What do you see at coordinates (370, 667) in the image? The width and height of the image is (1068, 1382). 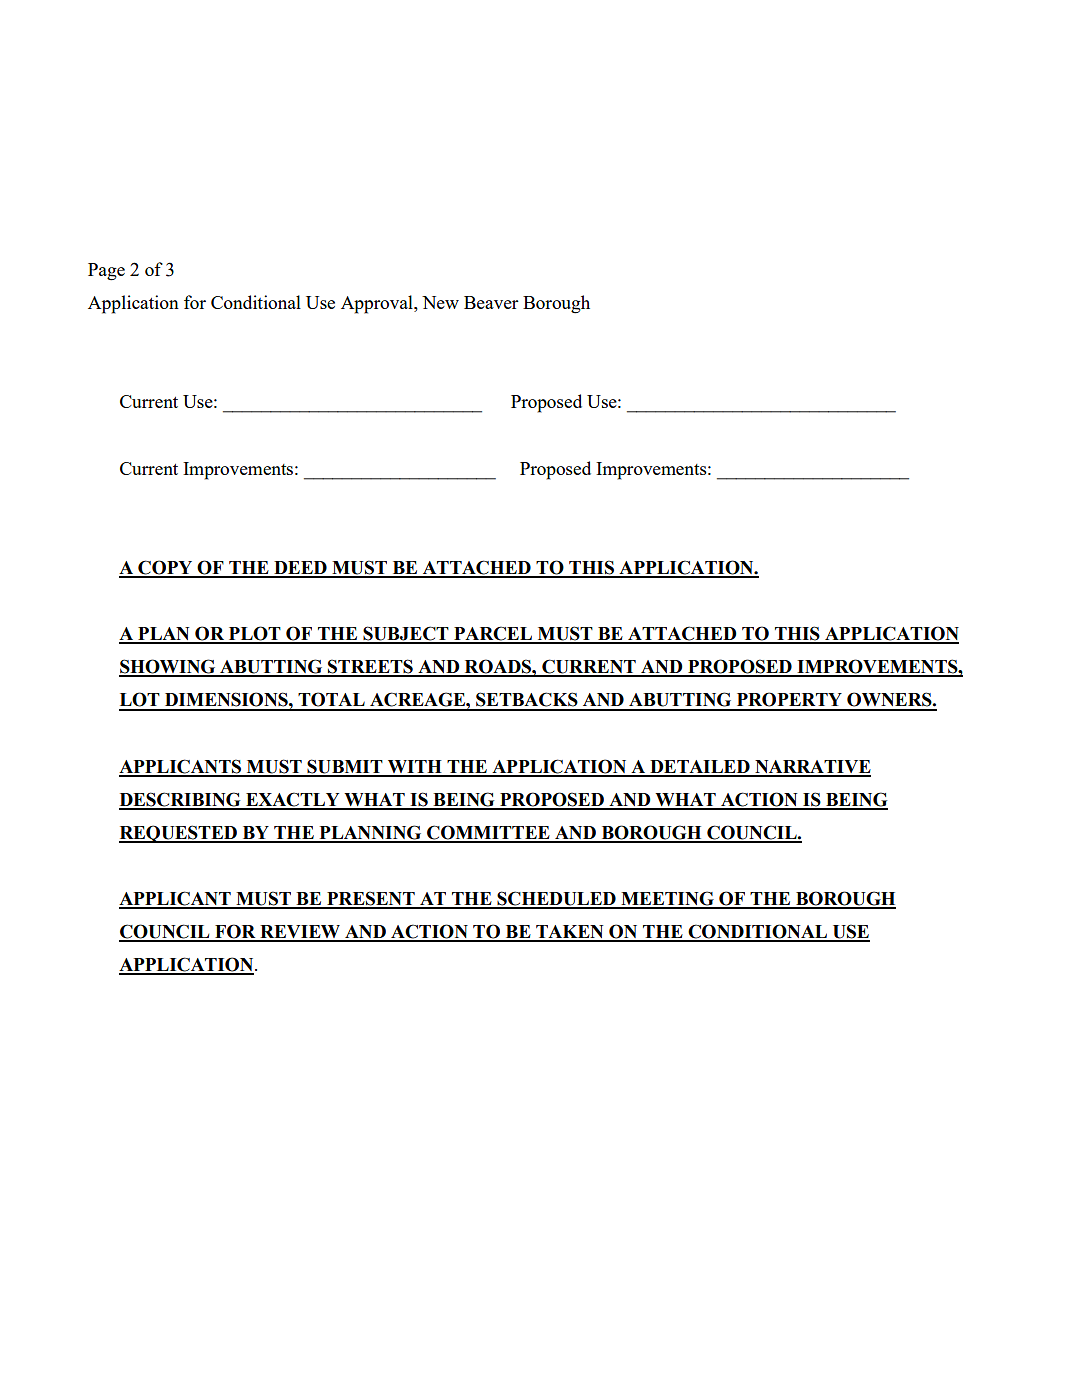 I see `STREETS` at bounding box center [370, 667].
